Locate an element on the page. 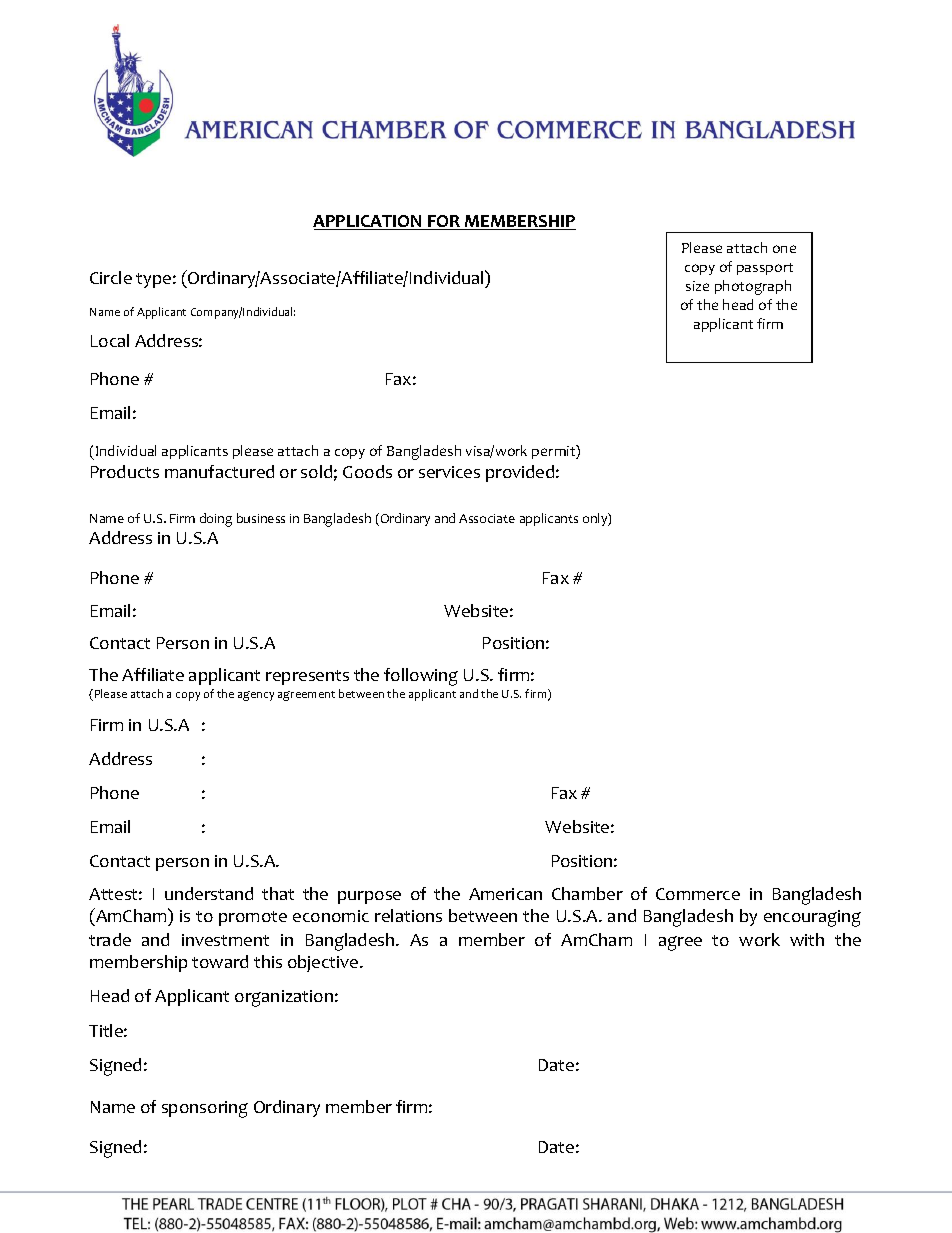 The width and height of the page is (952, 1233). encouraging is located at coordinates (812, 918).
